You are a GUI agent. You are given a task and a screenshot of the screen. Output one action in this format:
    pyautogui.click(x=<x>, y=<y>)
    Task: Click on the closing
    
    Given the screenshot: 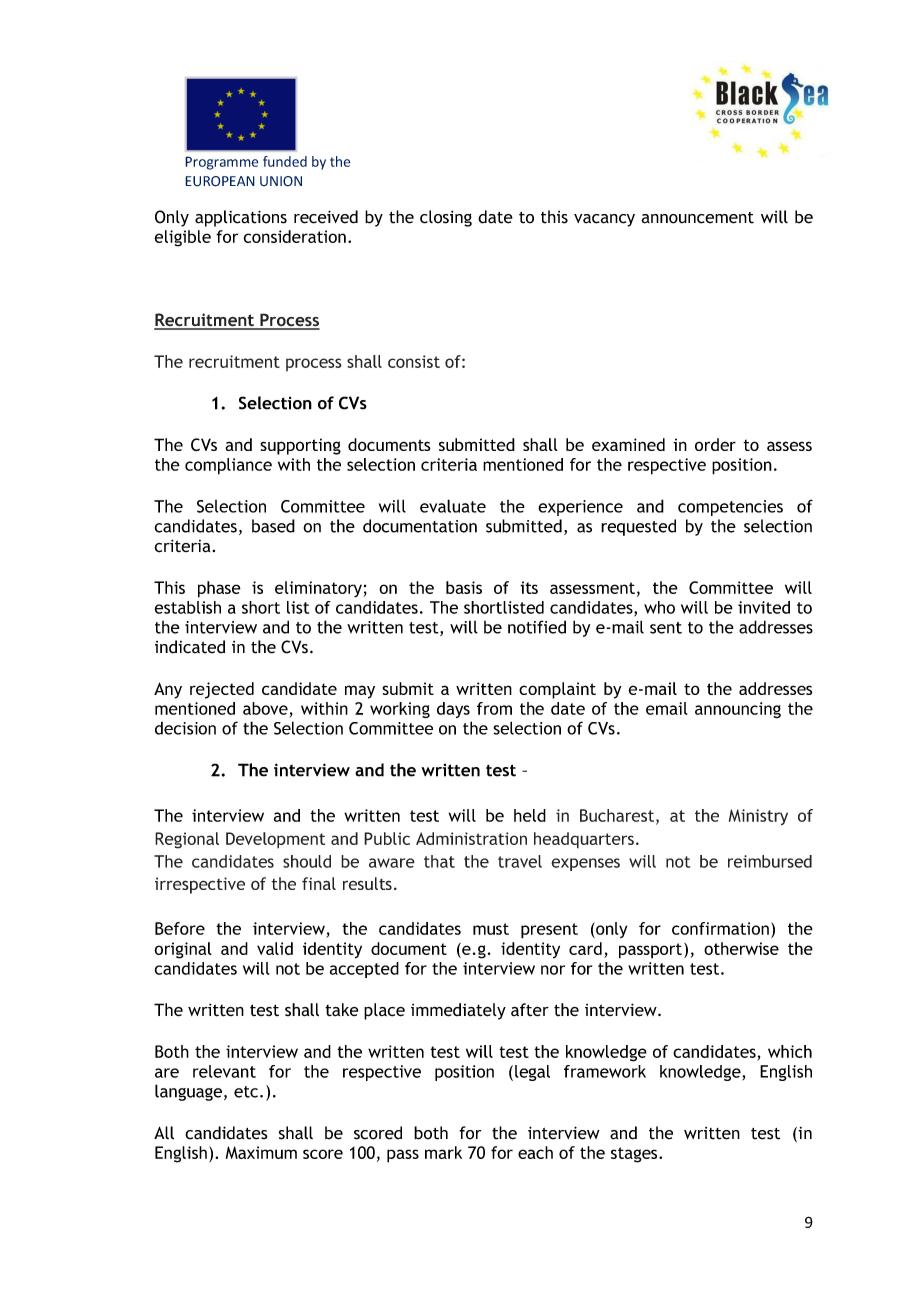 What is the action you would take?
    pyautogui.click(x=446, y=218)
